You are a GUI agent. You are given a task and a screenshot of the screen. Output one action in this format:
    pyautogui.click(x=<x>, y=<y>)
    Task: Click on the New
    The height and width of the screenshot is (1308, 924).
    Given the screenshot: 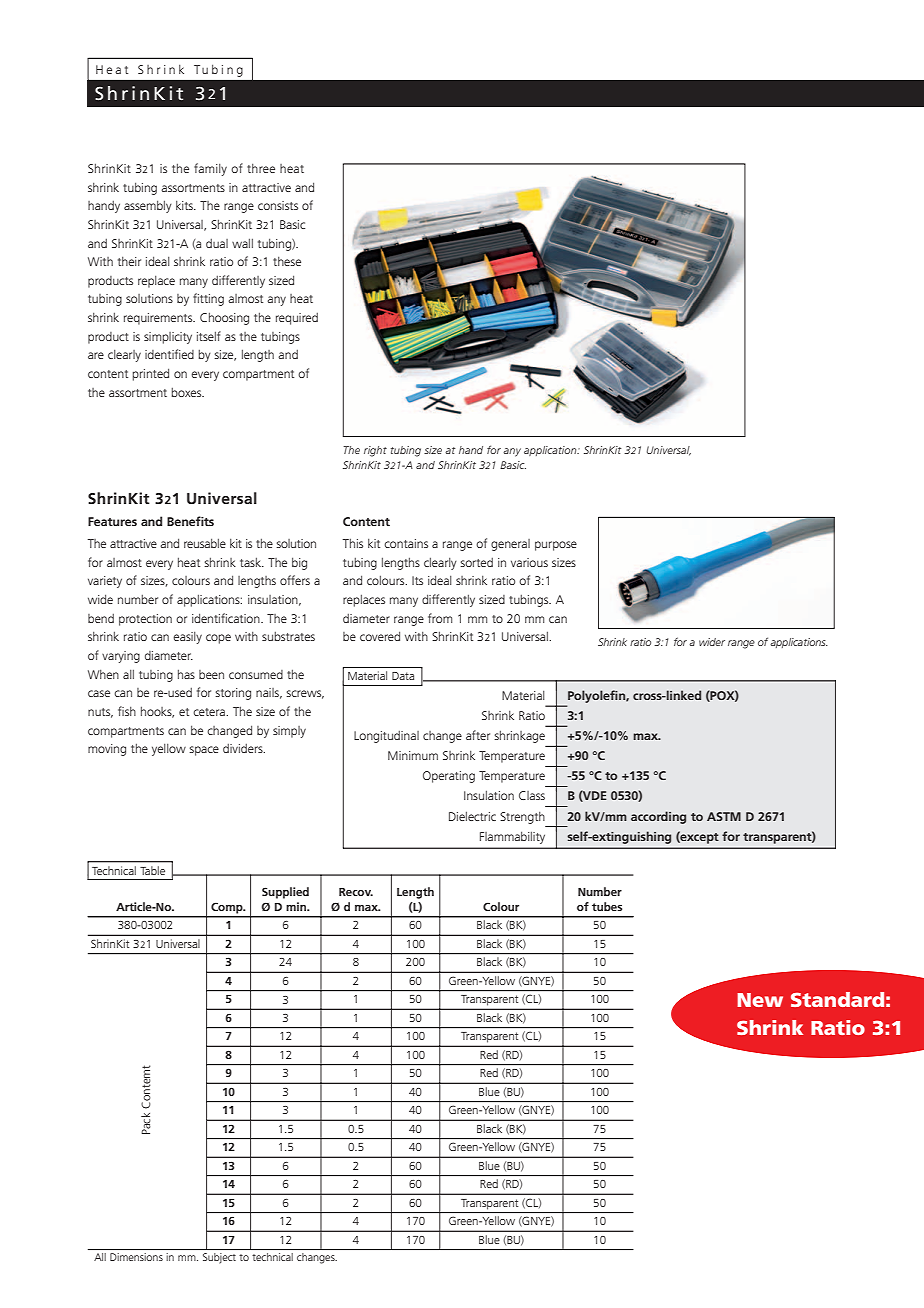 What is the action you would take?
    pyautogui.click(x=760, y=1000)
